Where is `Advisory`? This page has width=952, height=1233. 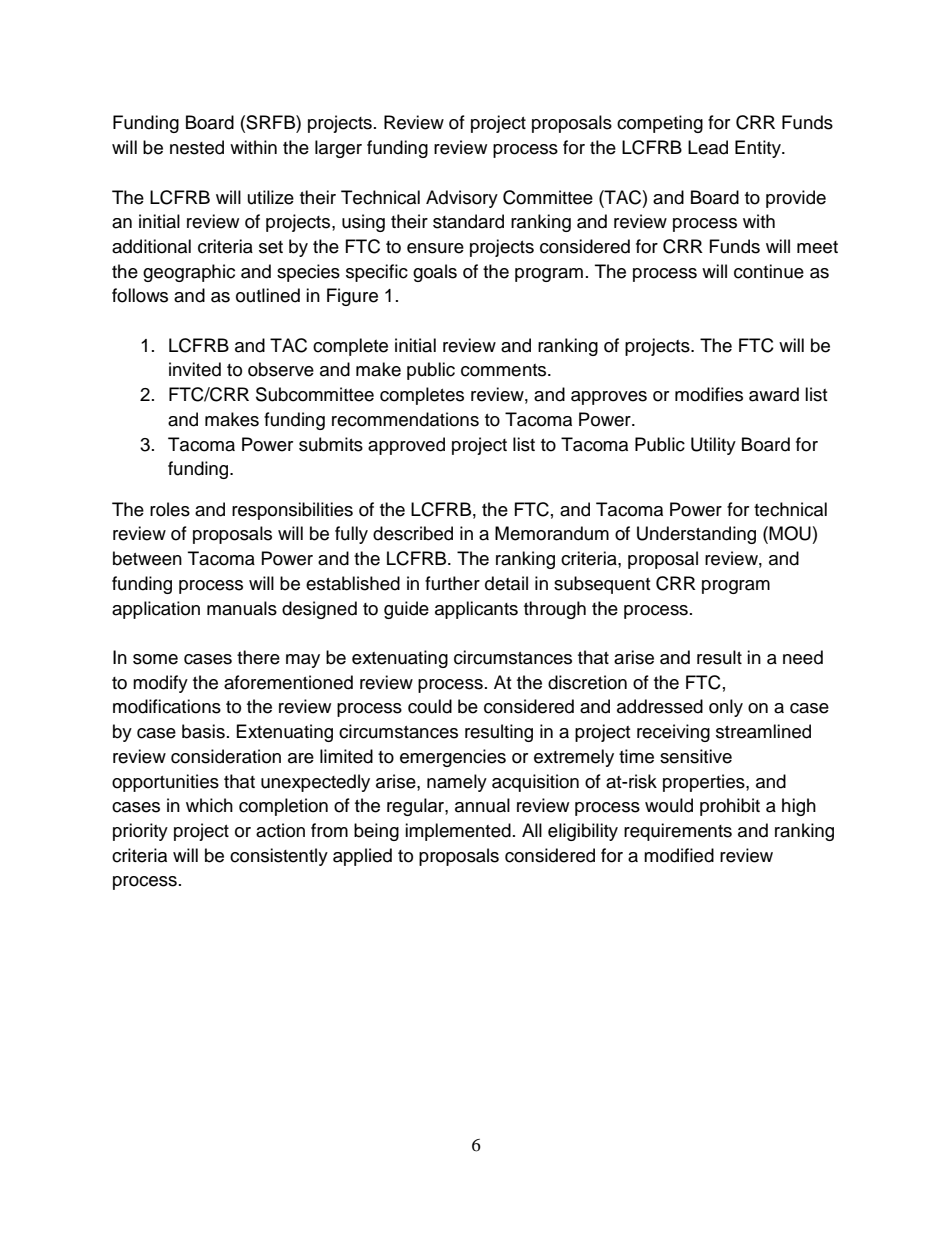
Advisory is located at coordinates (462, 199).
